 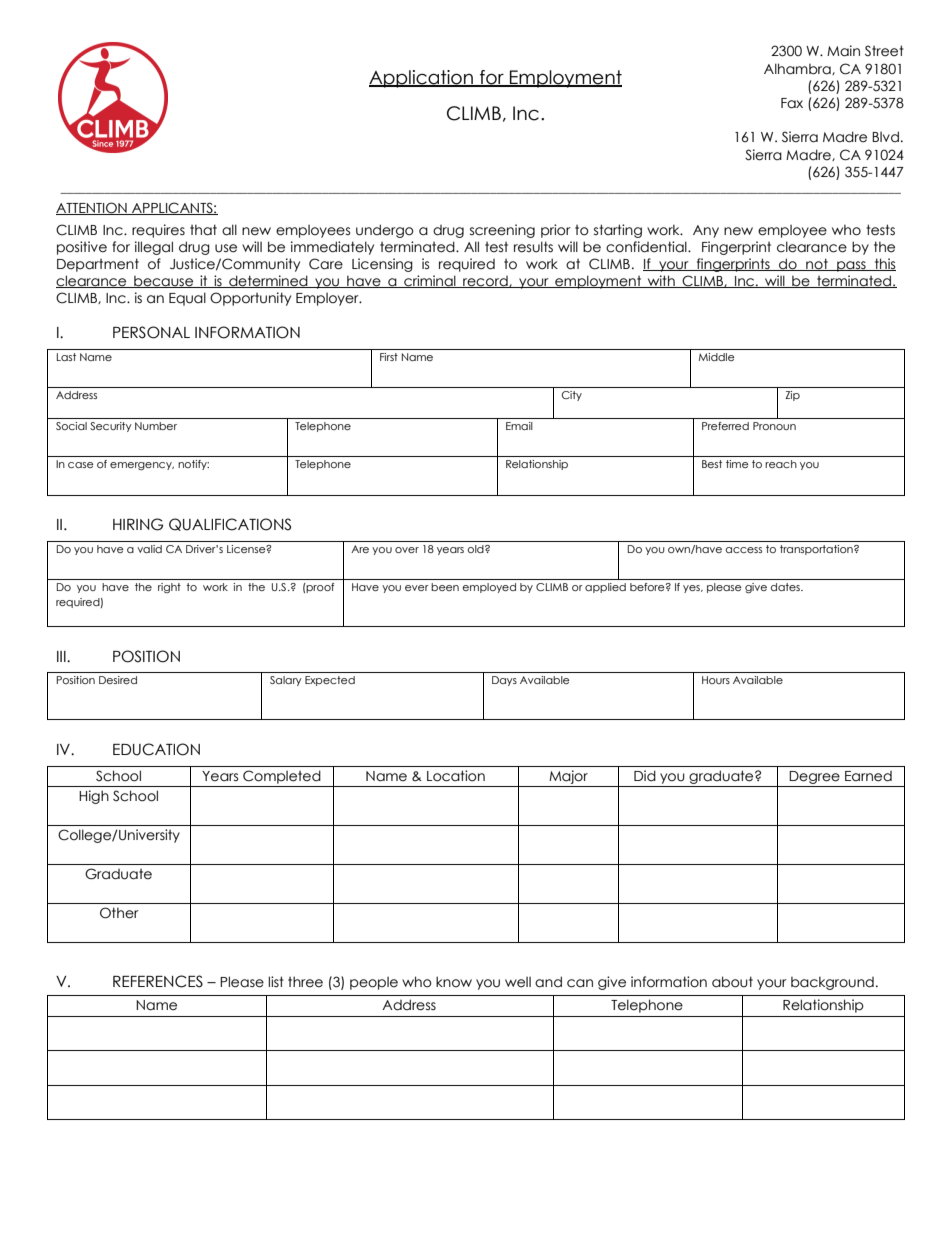 I want to click on Application, so click(x=422, y=79).
